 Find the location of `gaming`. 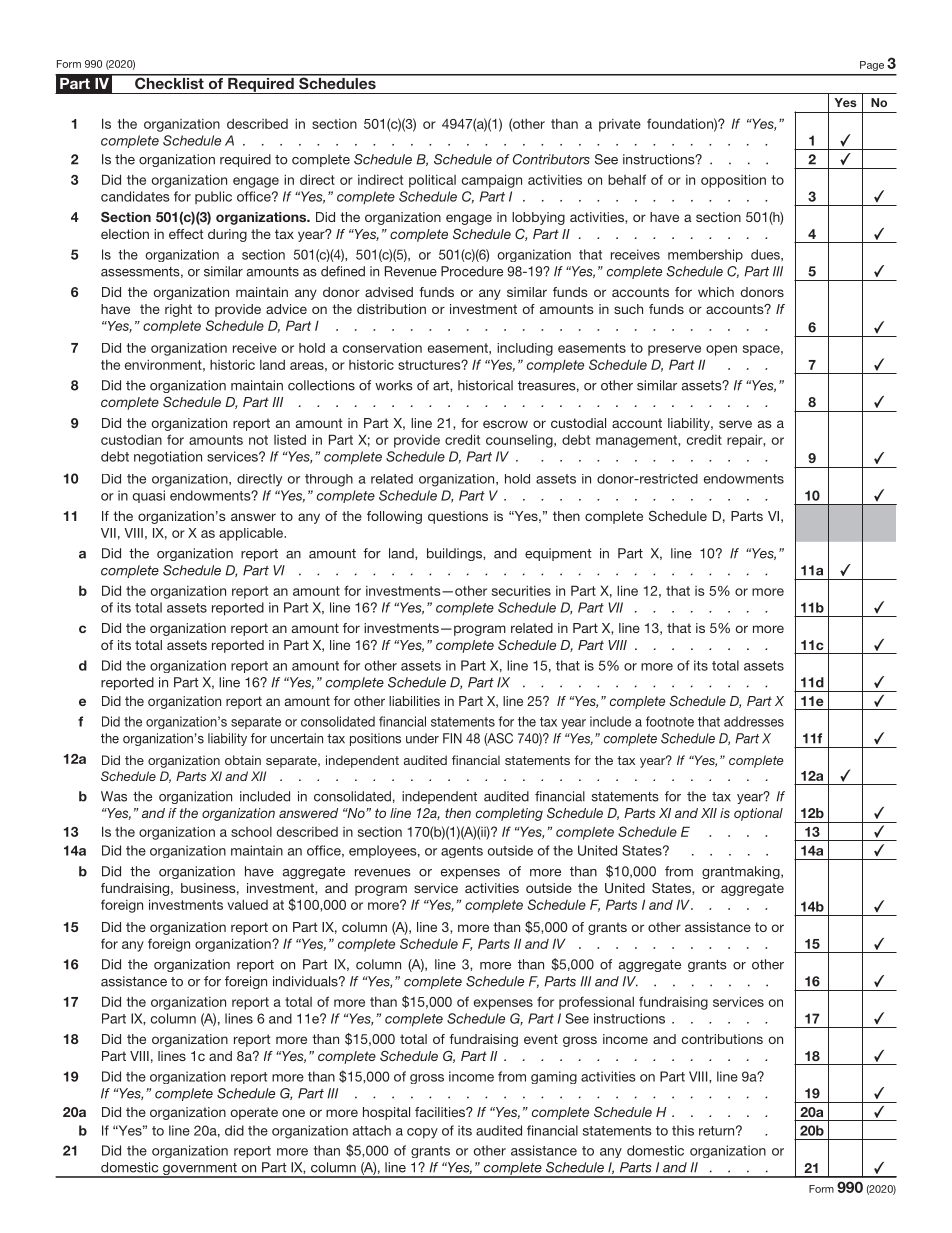

gaming is located at coordinates (554, 1077).
